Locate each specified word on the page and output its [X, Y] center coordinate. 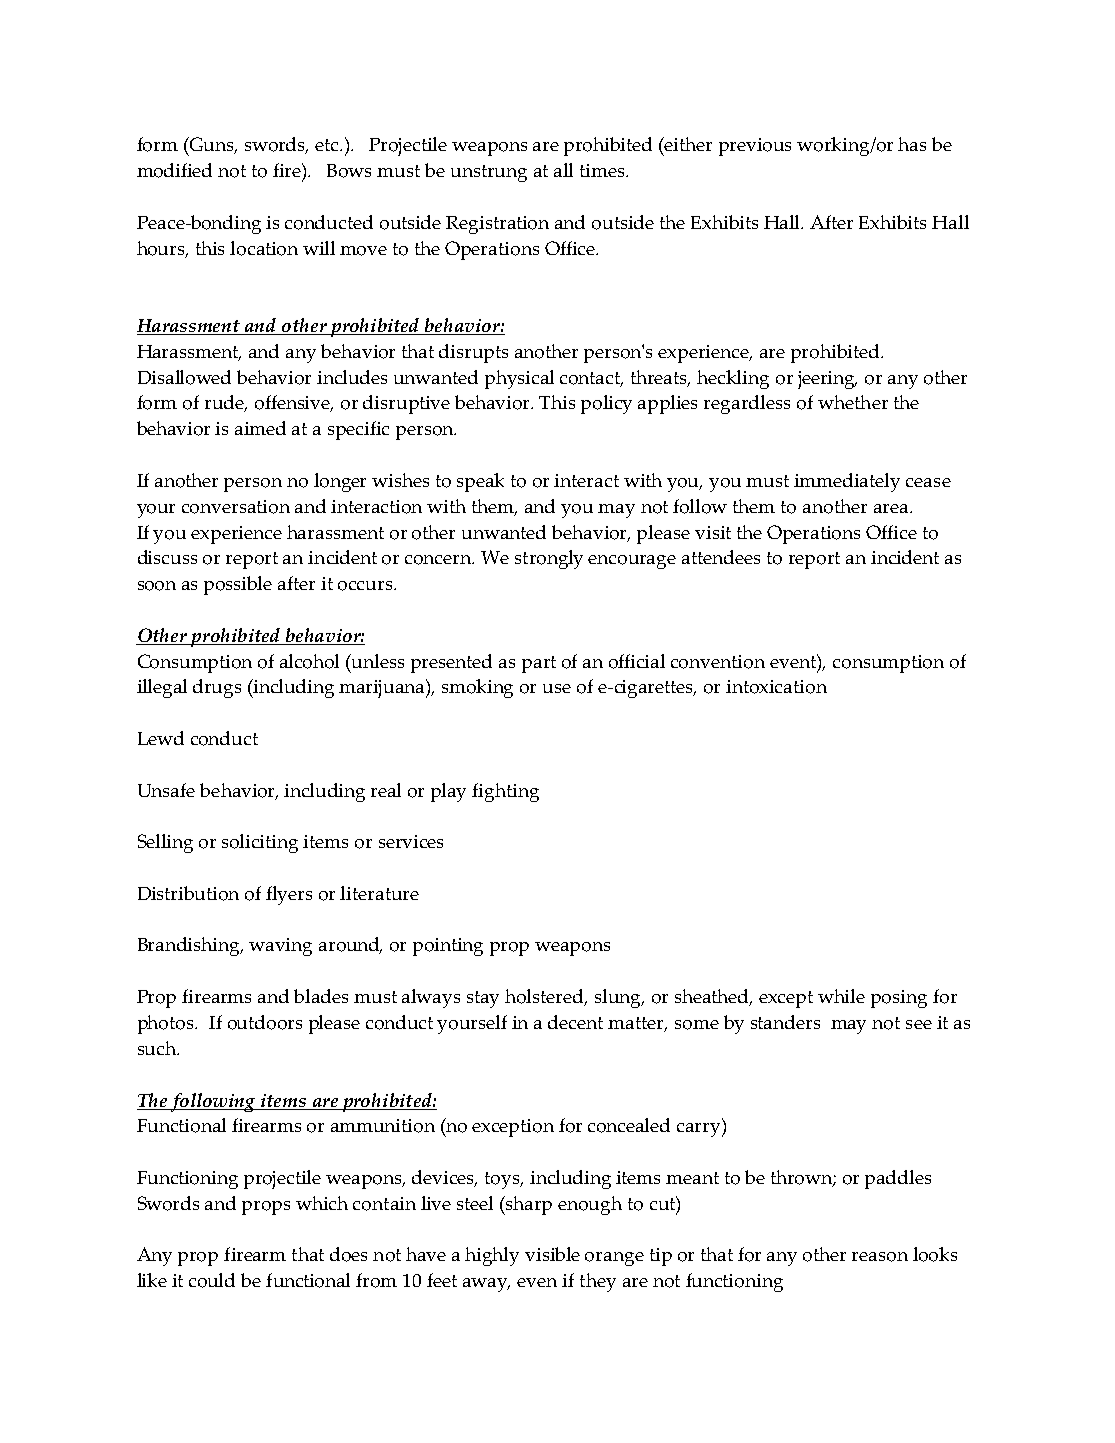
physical [519, 379]
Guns [212, 145]
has [912, 144]
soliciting [260, 843]
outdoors [265, 1022]
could [212, 1280]
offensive [294, 403]
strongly [549, 559]
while [841, 996]
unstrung [489, 173]
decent [575, 1022]
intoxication [776, 687]
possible [238, 585]
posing [899, 999]
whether [853, 402]
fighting [505, 792]
